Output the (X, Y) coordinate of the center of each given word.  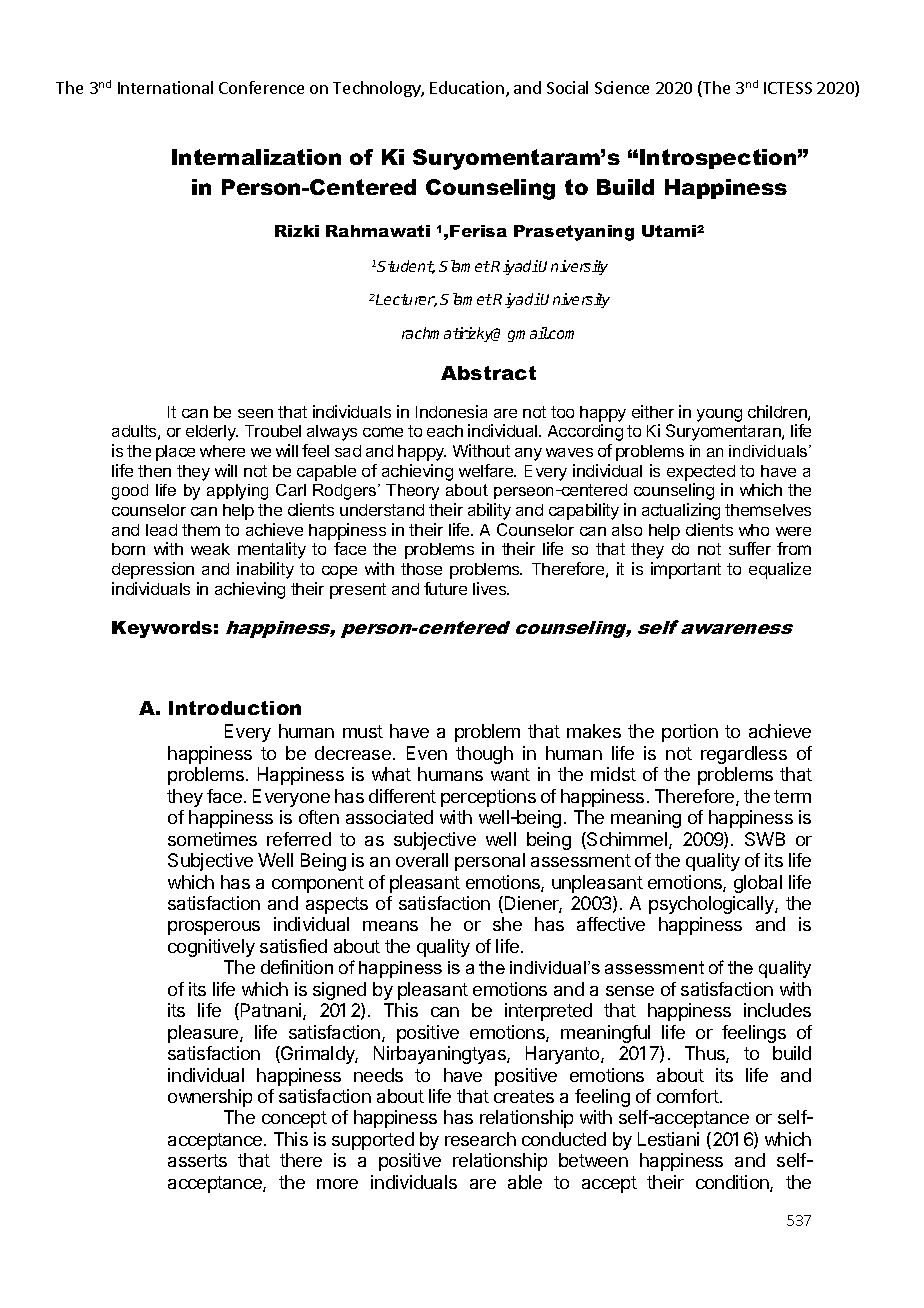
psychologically (712, 905)
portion (690, 733)
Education (467, 87)
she (507, 924)
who (754, 530)
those (421, 569)
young (719, 415)
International (165, 87)
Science (622, 87)
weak (210, 549)
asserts (197, 1160)
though (484, 755)
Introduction (235, 708)
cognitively (211, 948)
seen (255, 413)
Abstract (488, 373)
